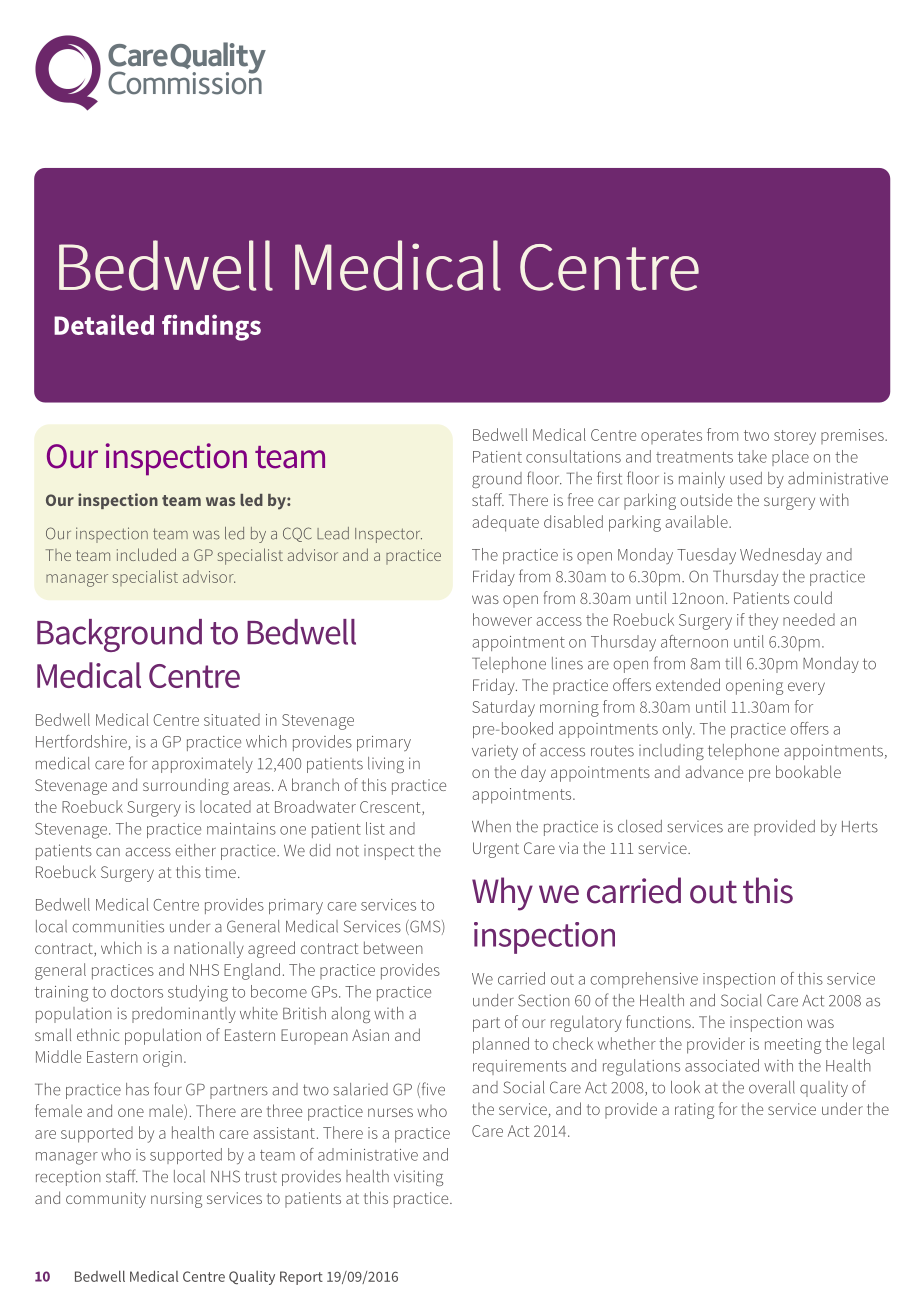  I want to click on advance, so click(714, 771).
